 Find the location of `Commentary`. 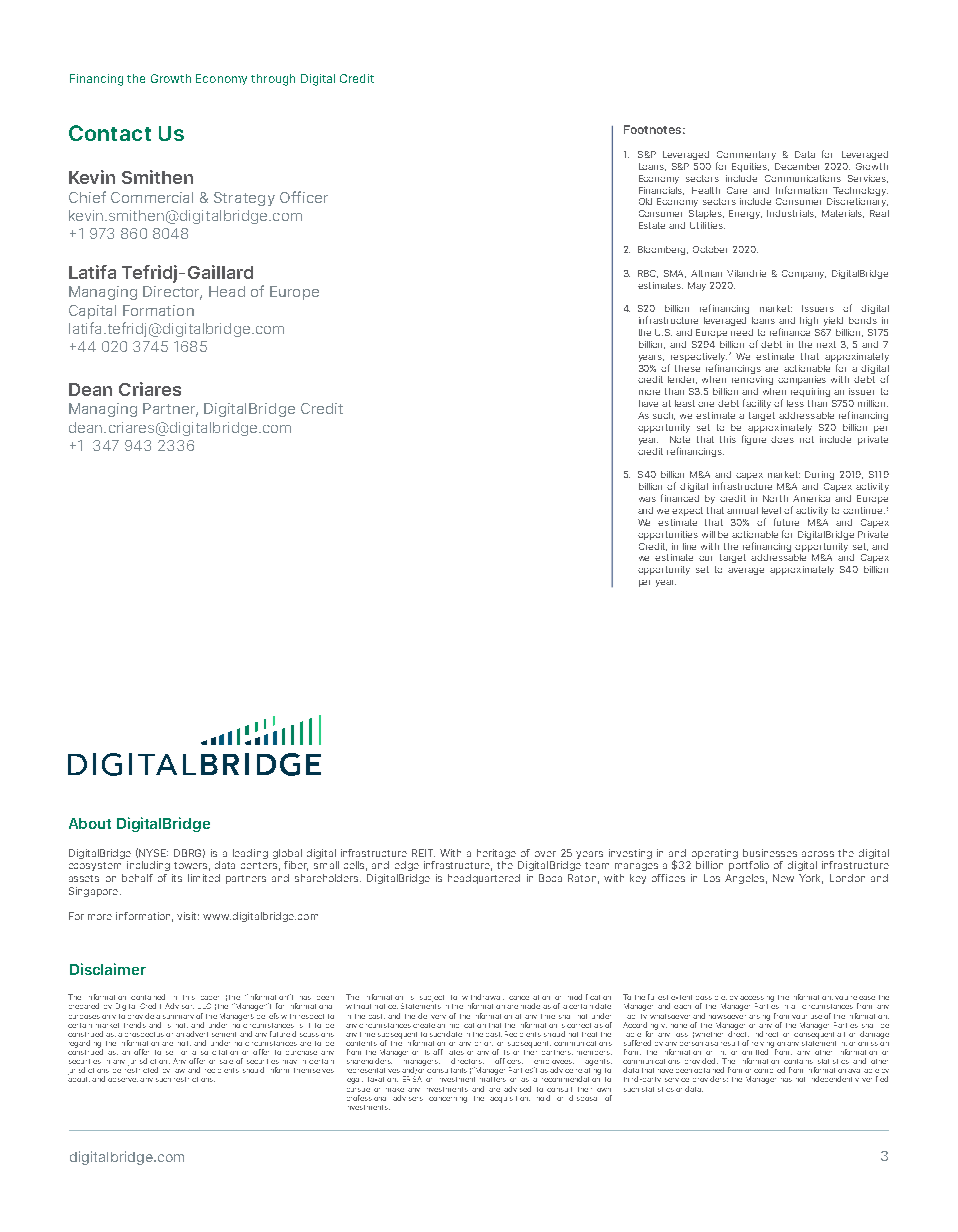

Commentary is located at coordinates (746, 155).
